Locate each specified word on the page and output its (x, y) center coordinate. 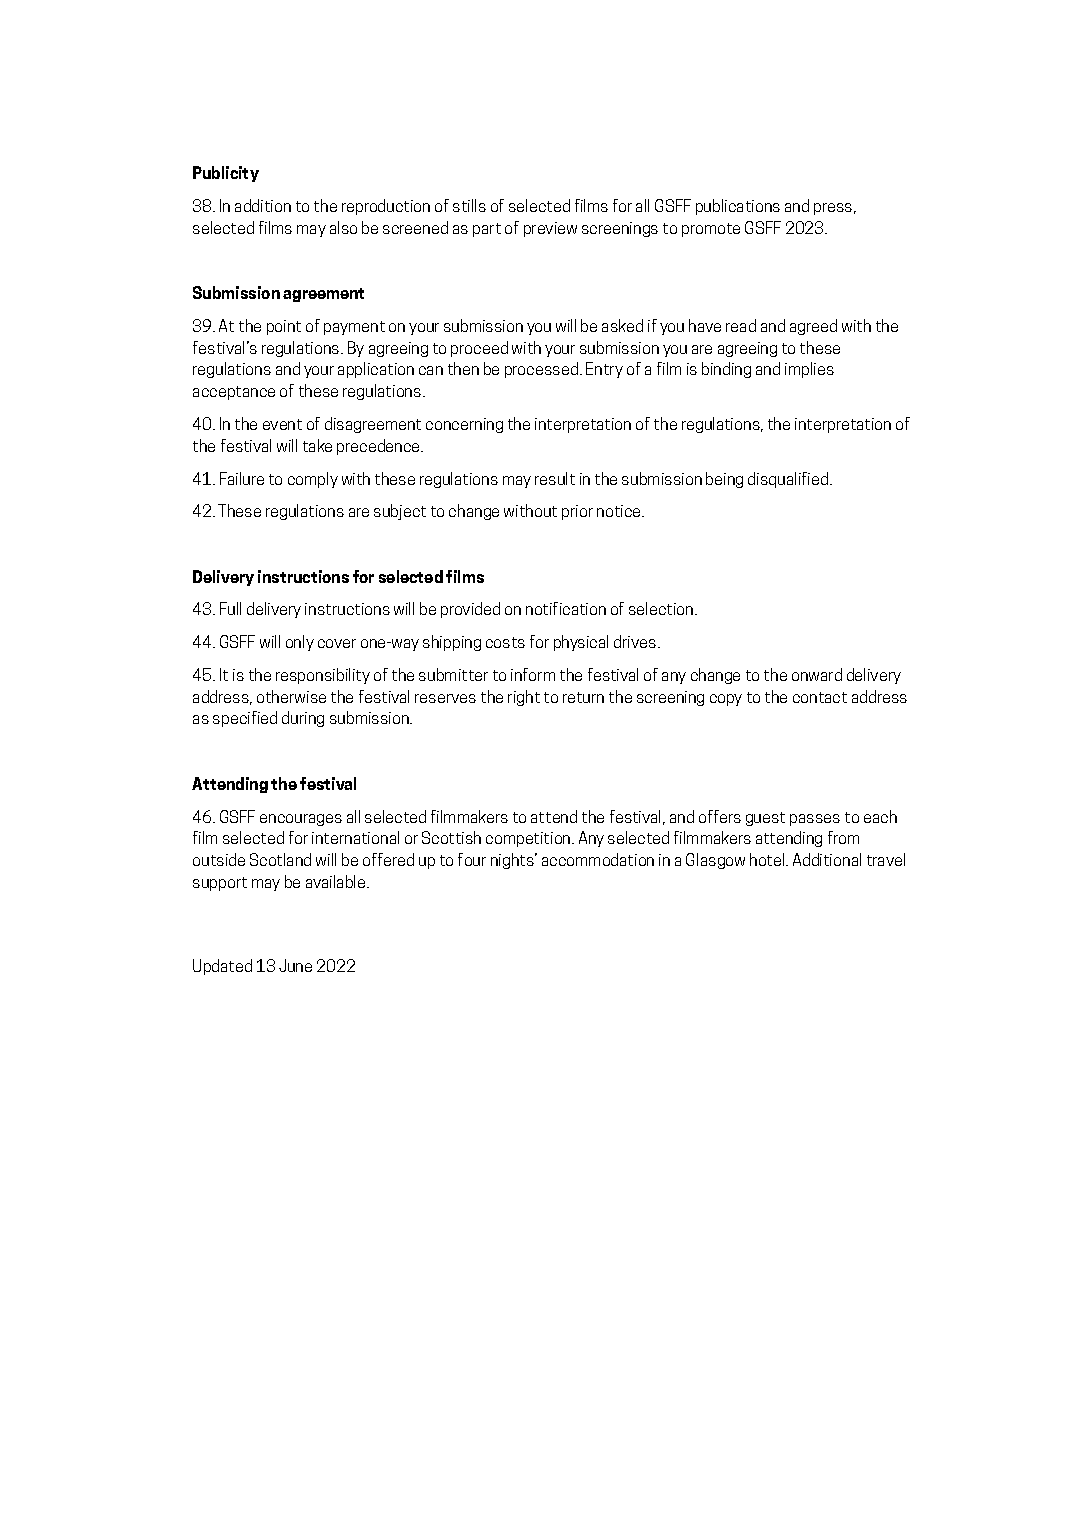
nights (513, 861)
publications (738, 207)
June (295, 965)
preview (550, 229)
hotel (768, 859)
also (343, 227)
